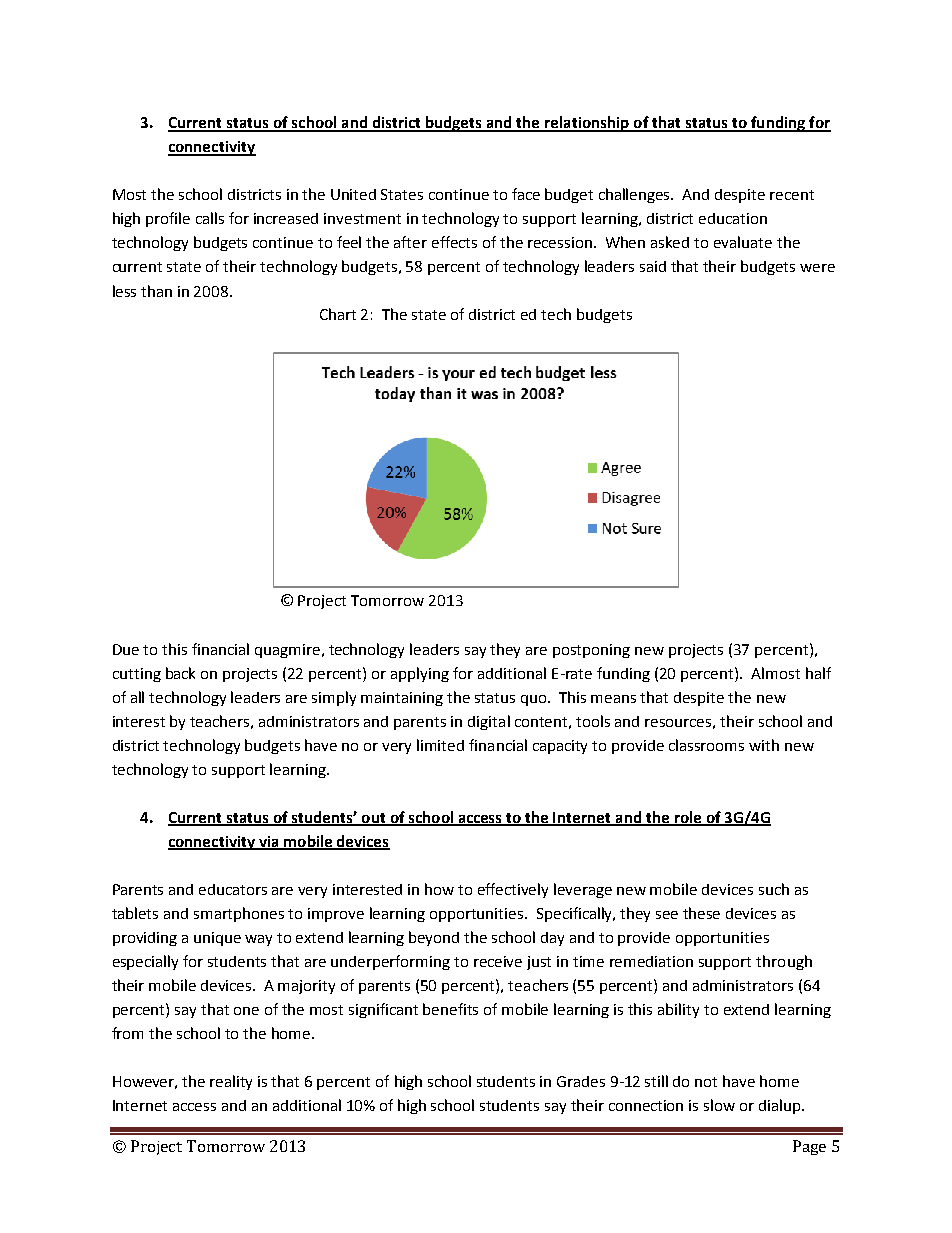 The image size is (952, 1233). What do you see at coordinates (818, 673) in the screenshot?
I see `half` at bounding box center [818, 673].
